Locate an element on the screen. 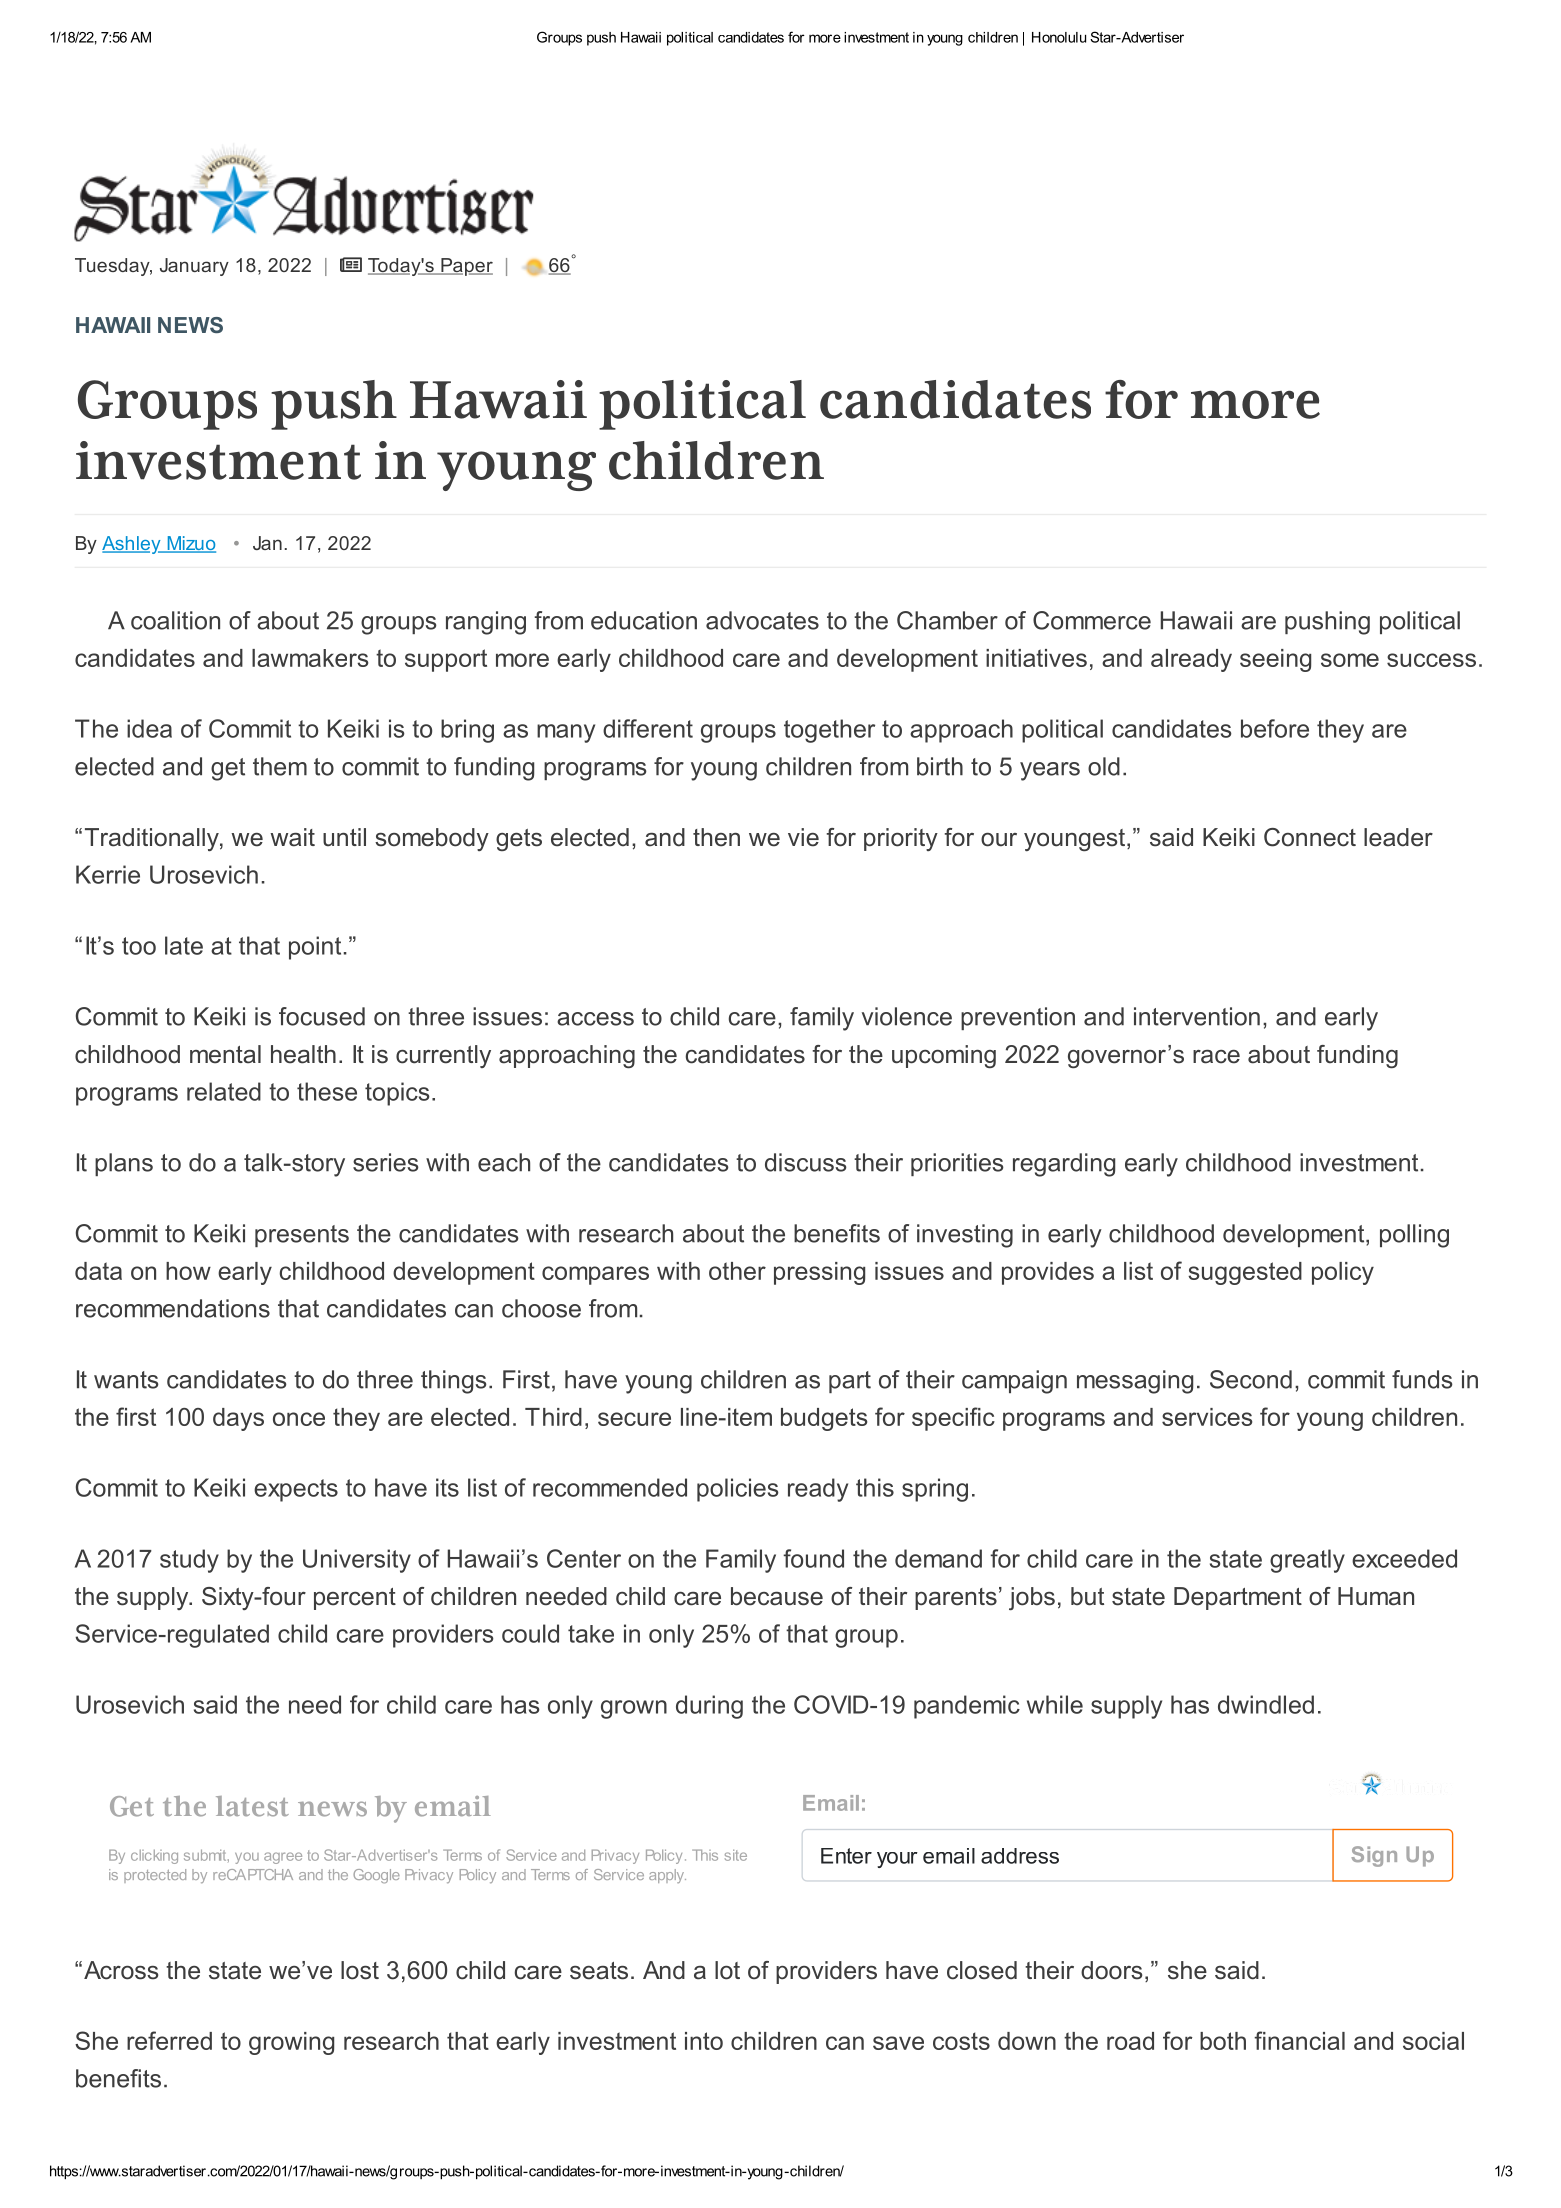 The image size is (1561, 2208). Ashley is located at coordinates (132, 545).
